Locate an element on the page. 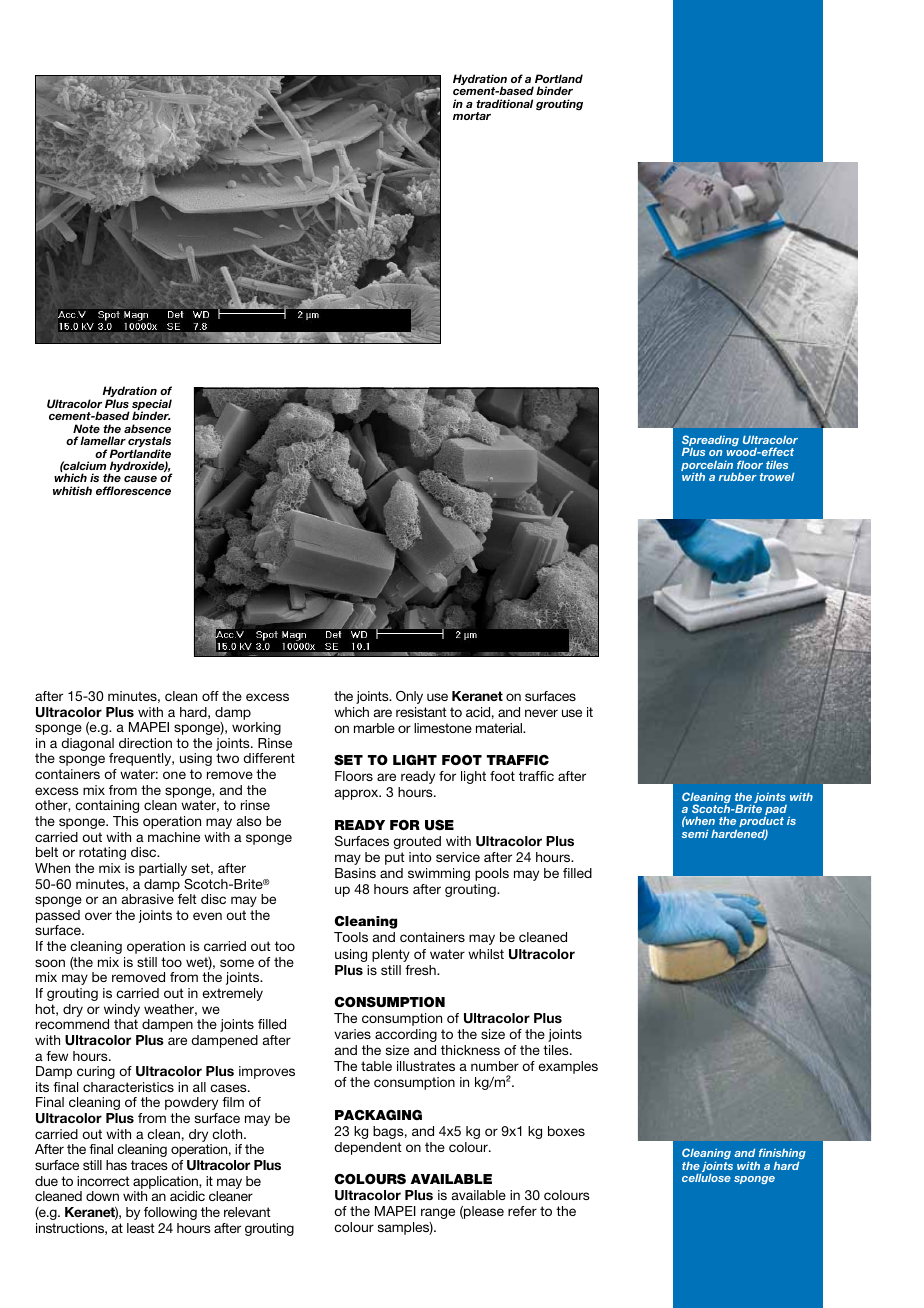  mortar is located at coordinates (472, 116).
